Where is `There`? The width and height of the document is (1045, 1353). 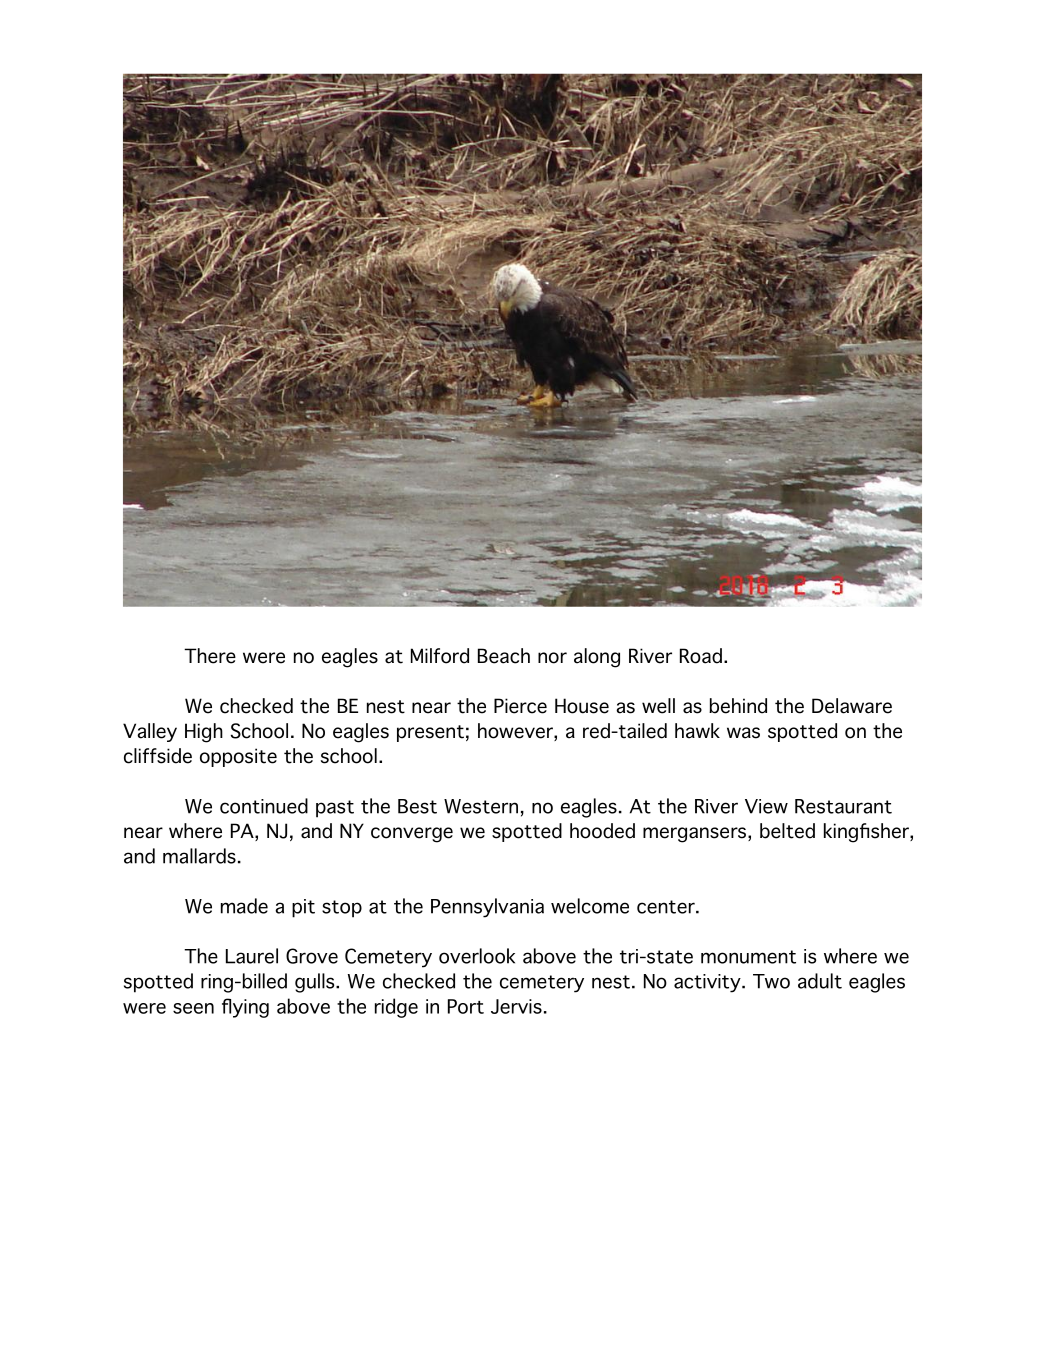 There is located at coordinates (210, 656).
